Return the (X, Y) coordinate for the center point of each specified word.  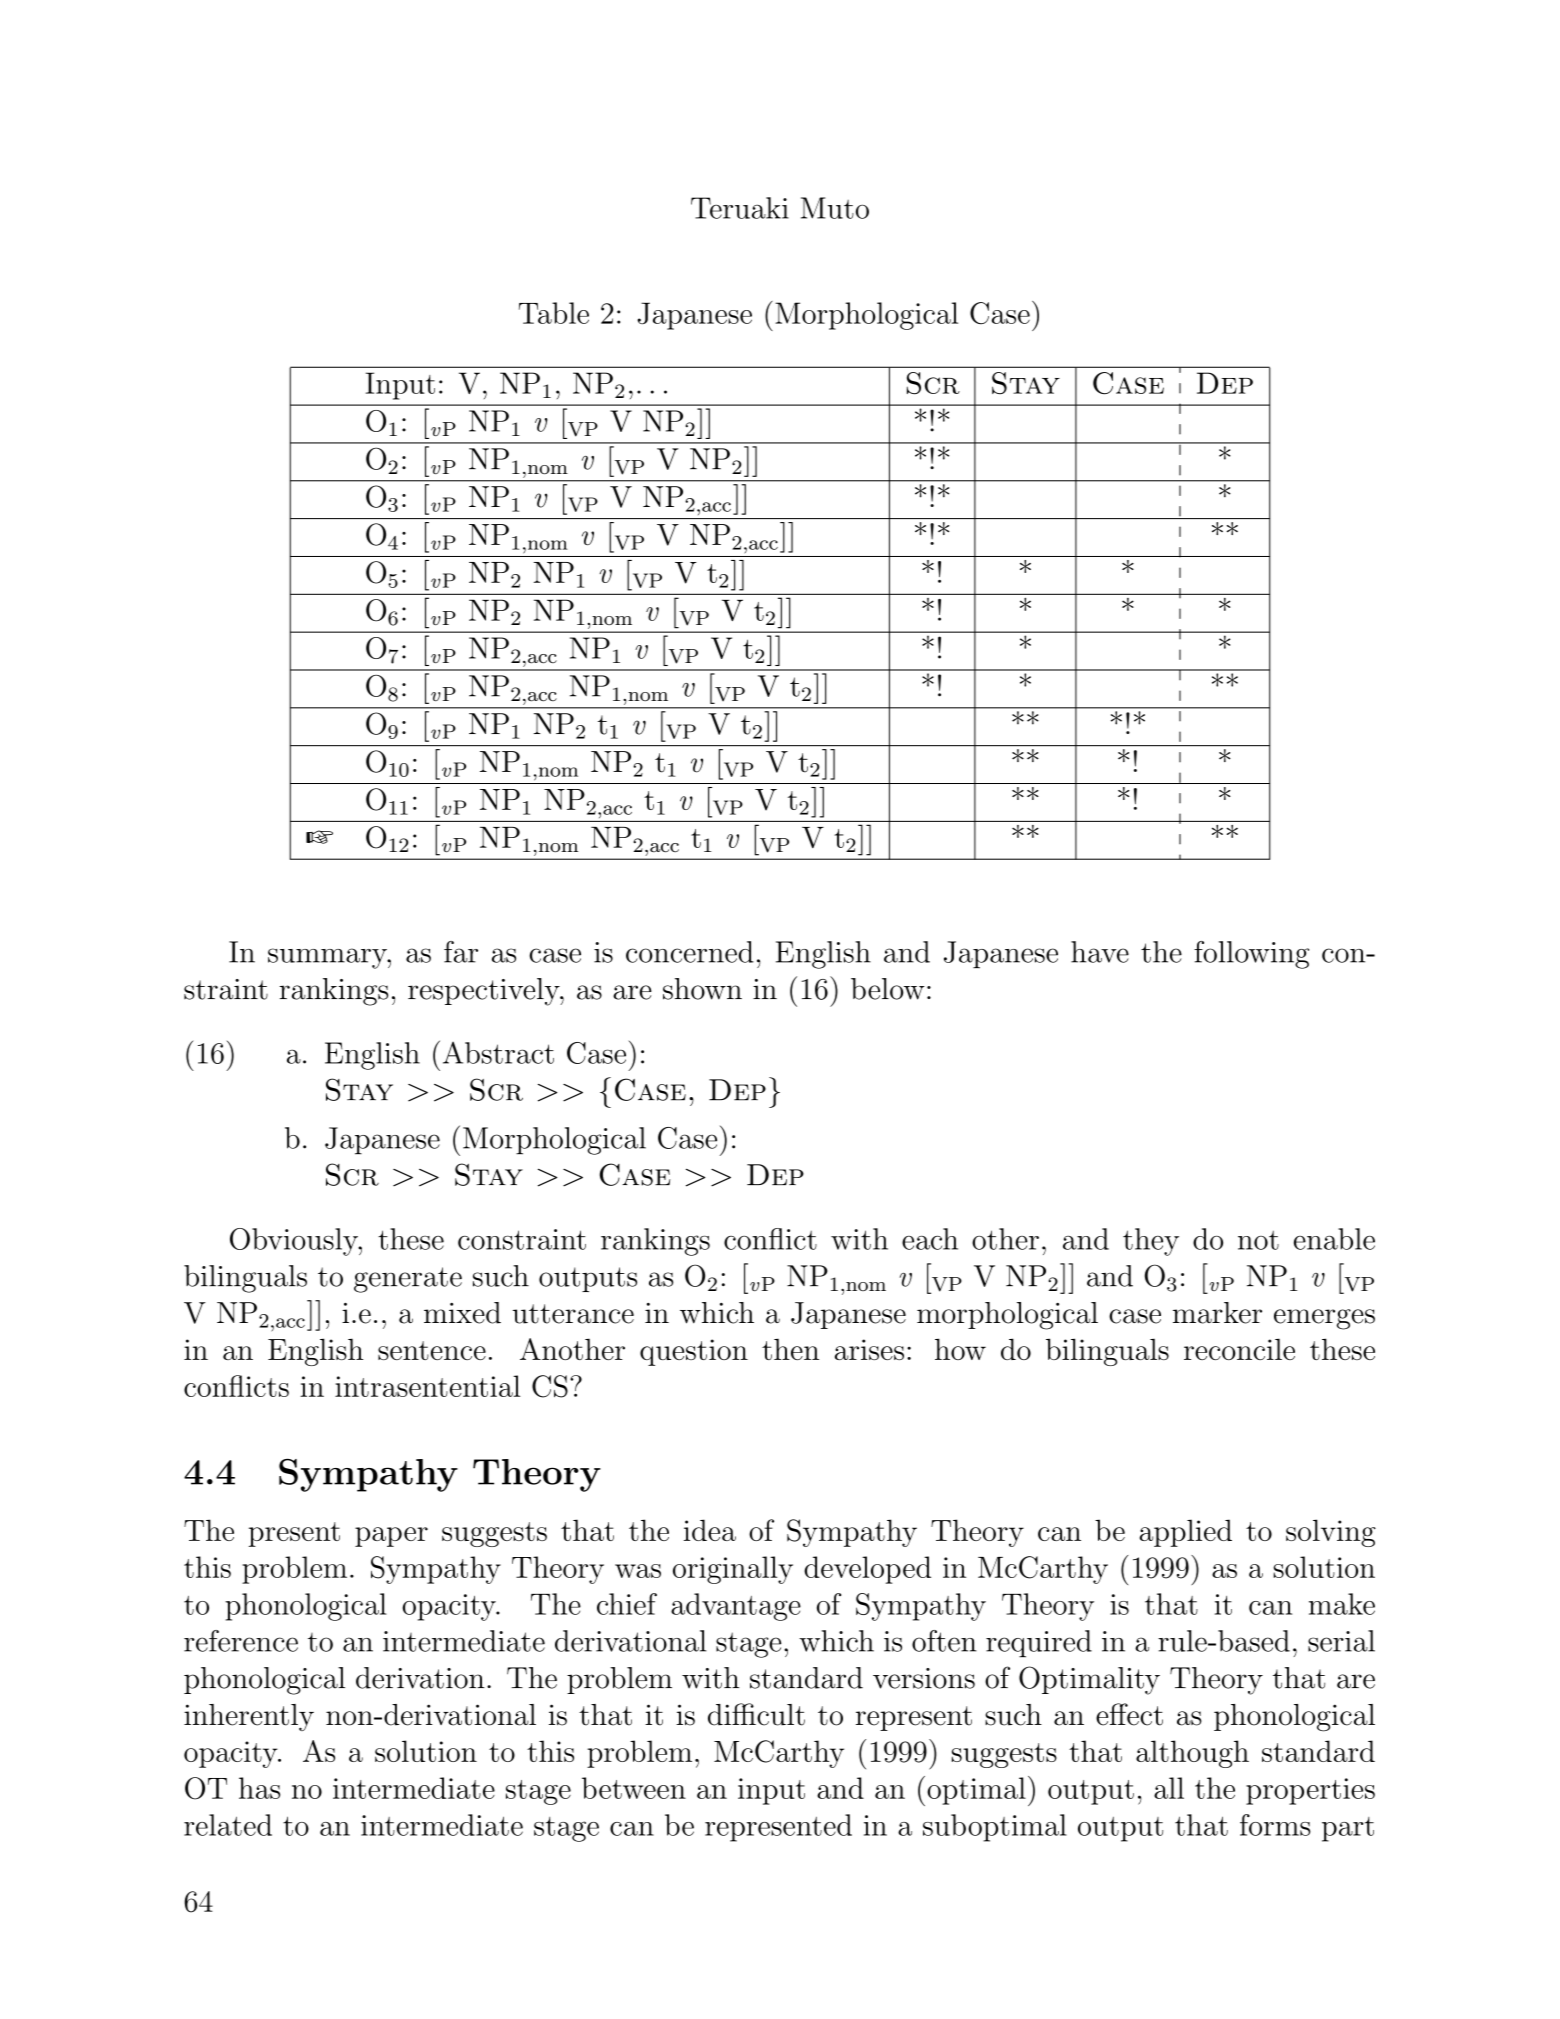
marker (1217, 1313)
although (1192, 1754)
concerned (690, 952)
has (259, 1788)
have (1100, 952)
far (461, 952)
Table (554, 313)
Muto (835, 208)
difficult (756, 1714)
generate (408, 1280)
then (790, 1349)
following (1251, 955)
